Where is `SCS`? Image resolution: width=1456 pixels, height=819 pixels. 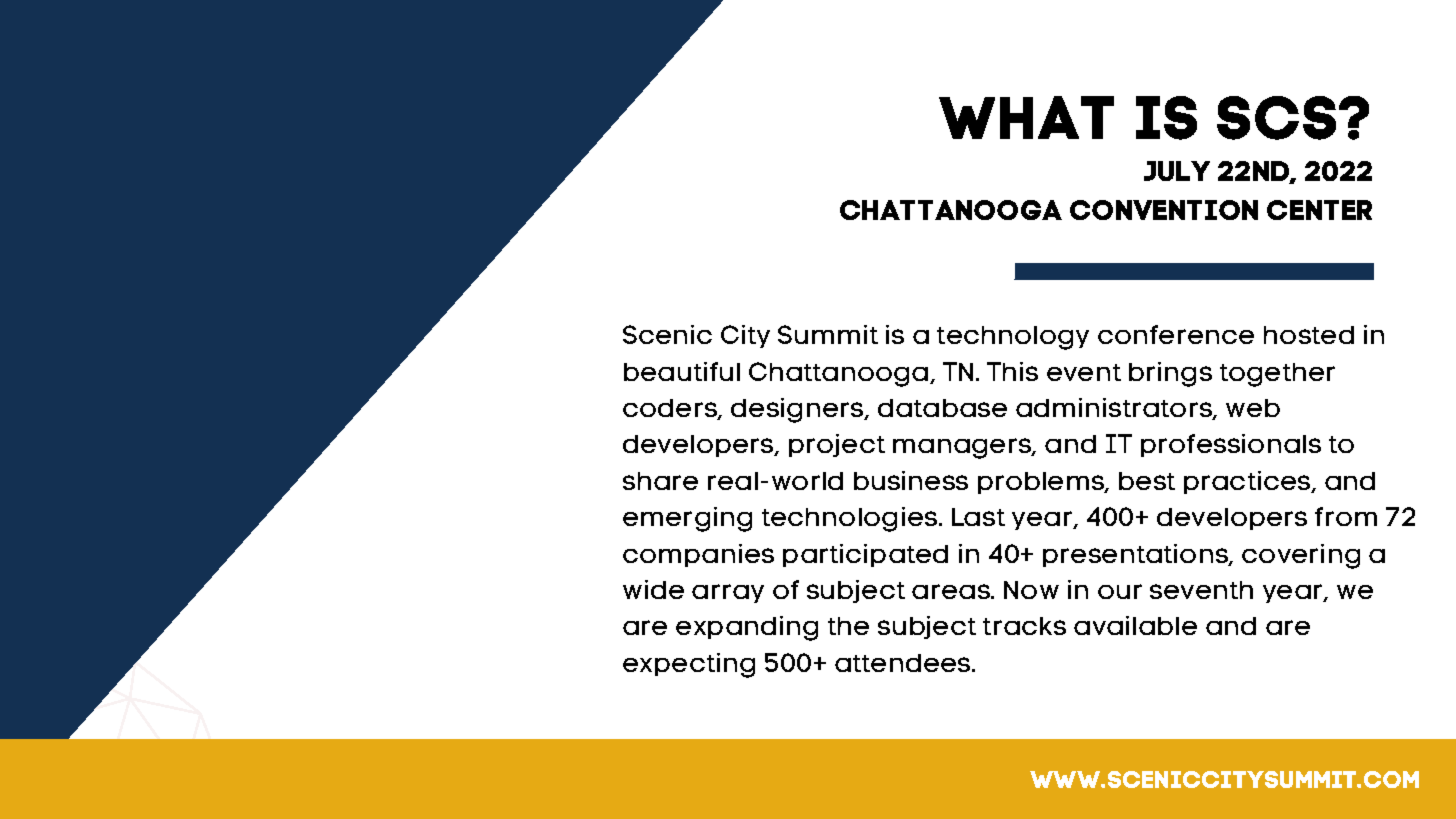 SCS is located at coordinates (1276, 118).
